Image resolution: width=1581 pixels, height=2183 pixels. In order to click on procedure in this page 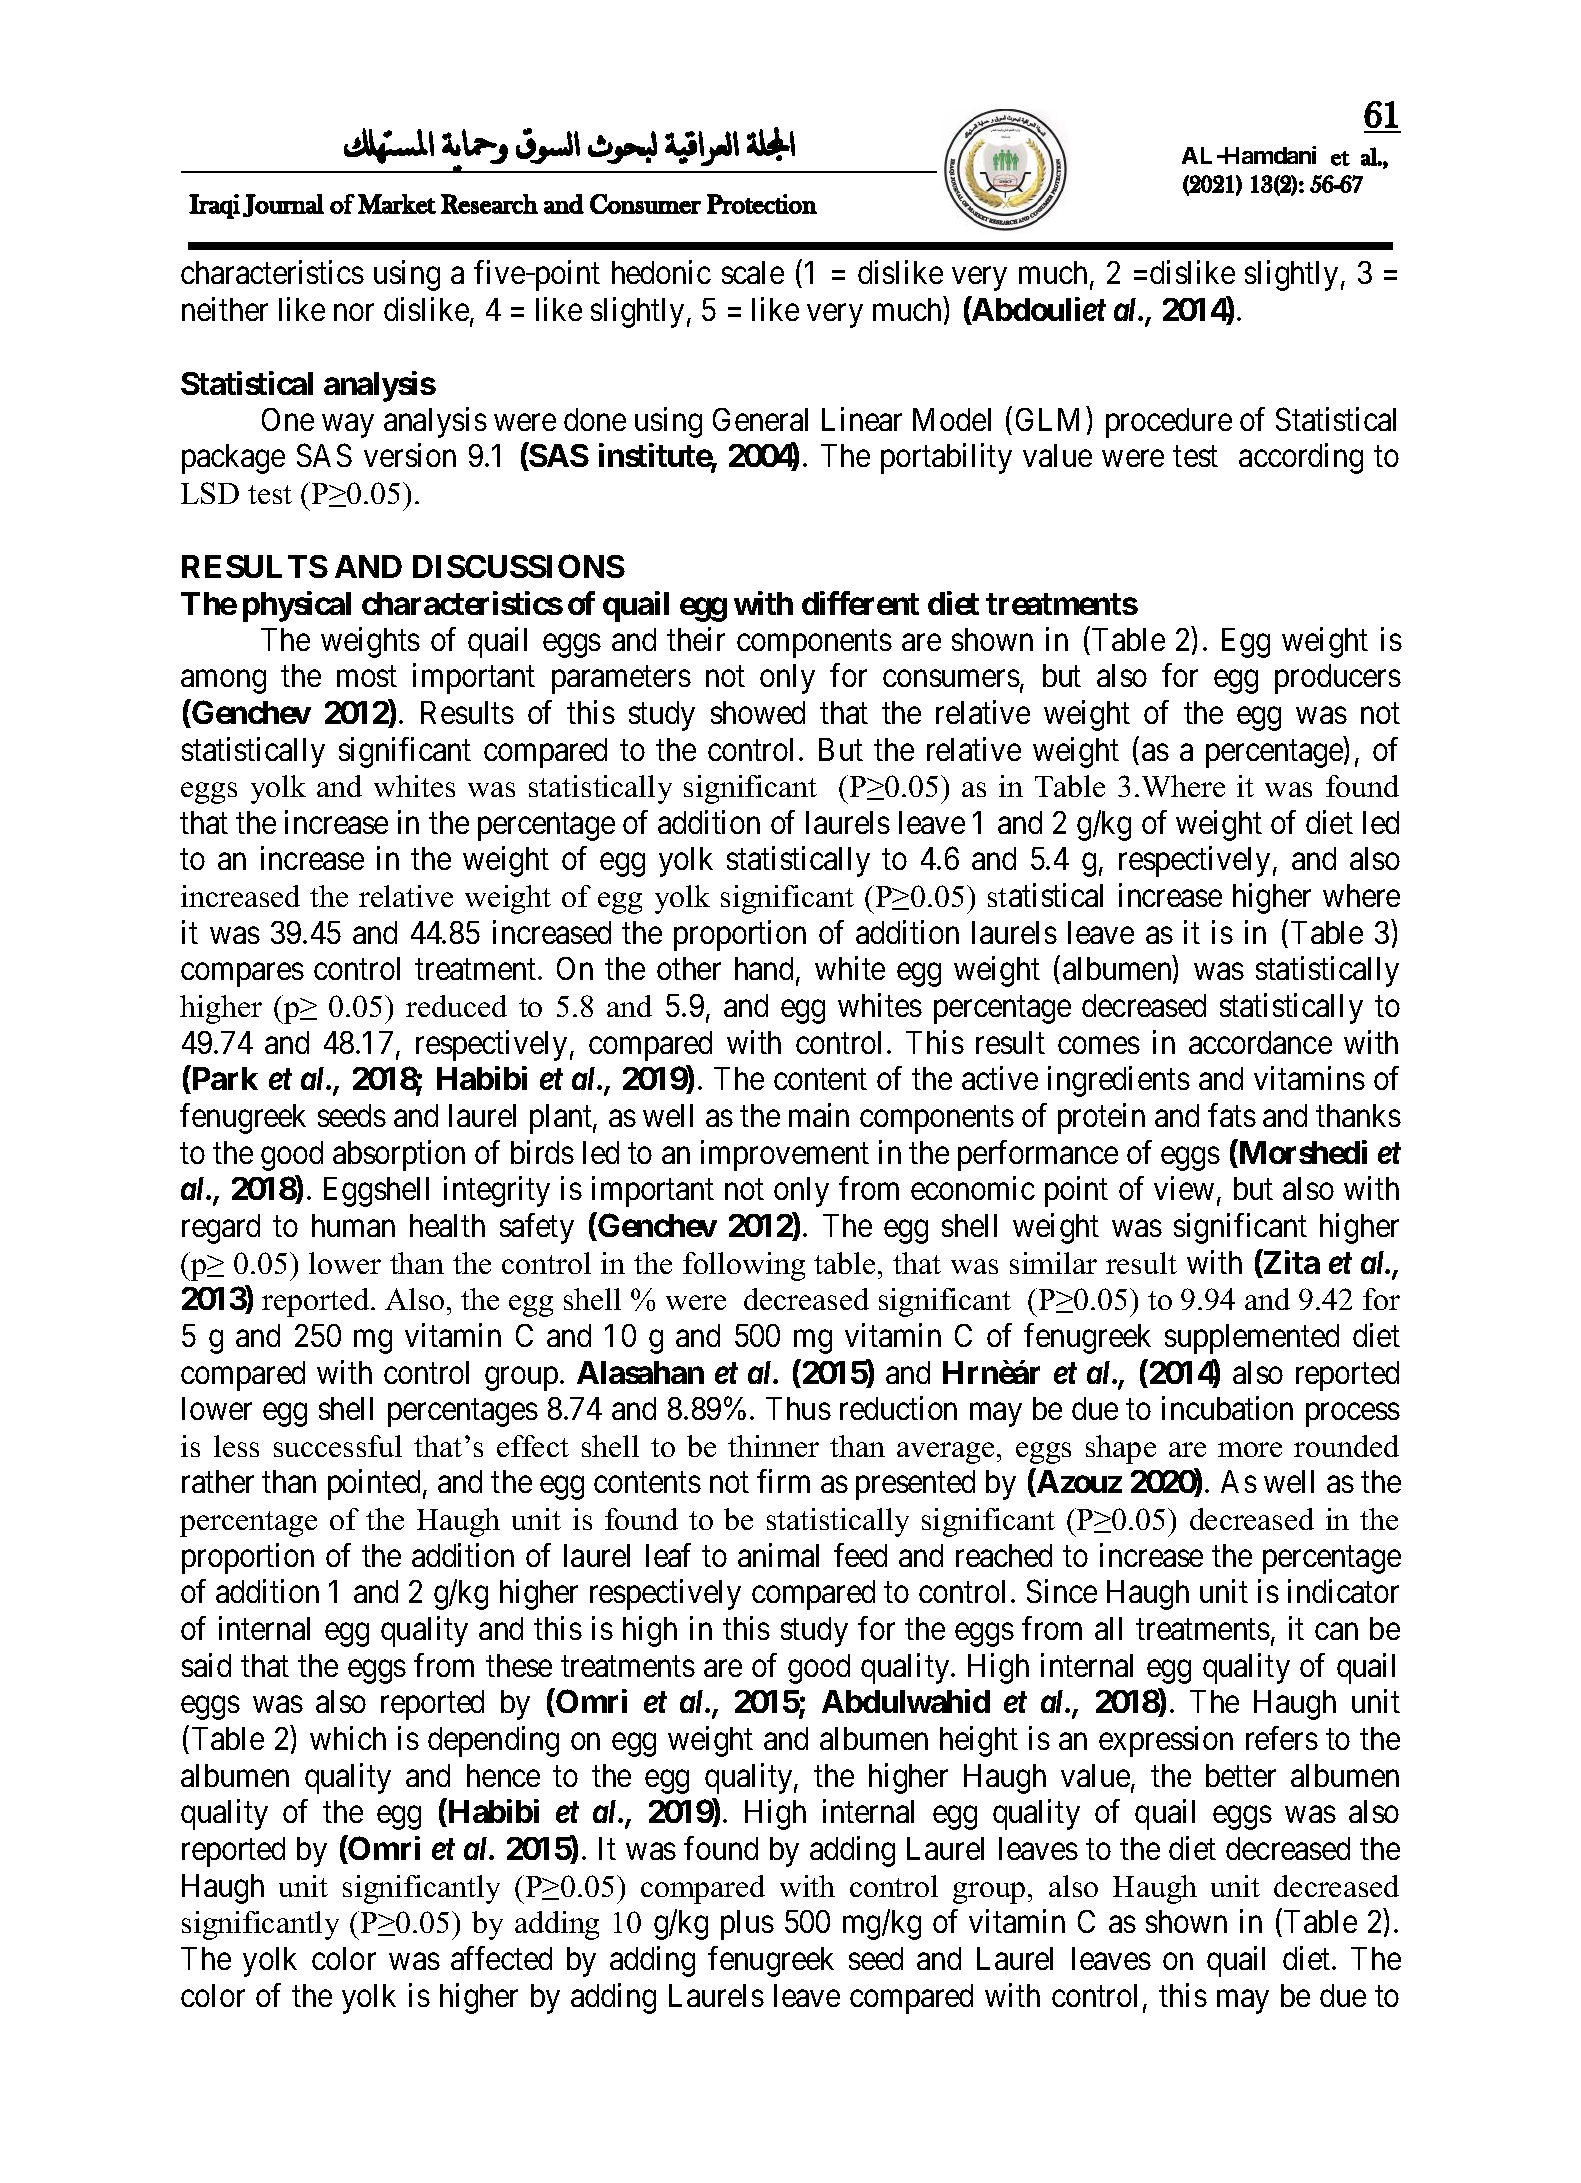, I will do `click(1169, 423)`.
